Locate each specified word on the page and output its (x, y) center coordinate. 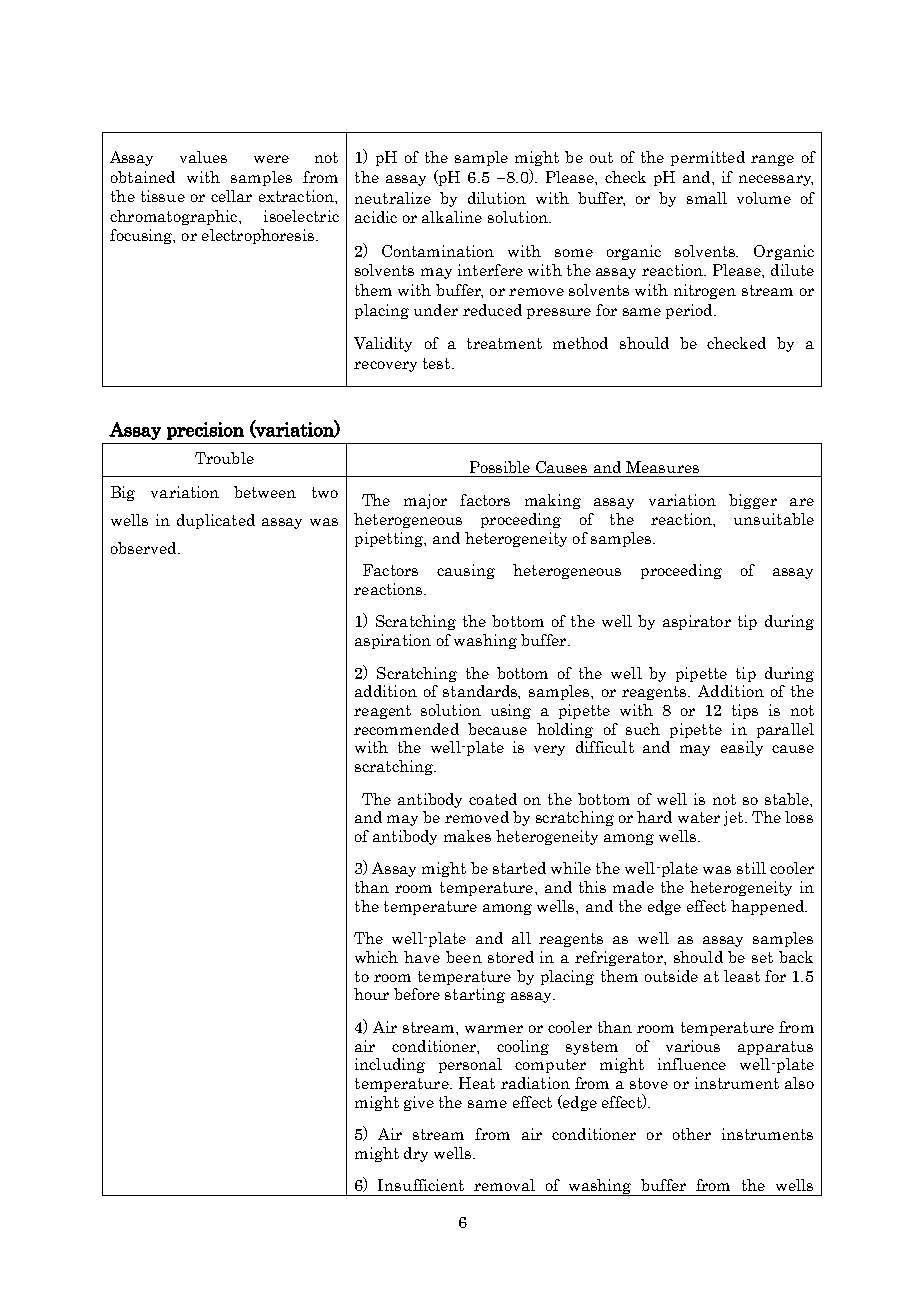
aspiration (393, 641)
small (707, 198)
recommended (406, 729)
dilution (497, 198)
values (203, 157)
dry (416, 1154)
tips (745, 711)
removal (504, 1185)
